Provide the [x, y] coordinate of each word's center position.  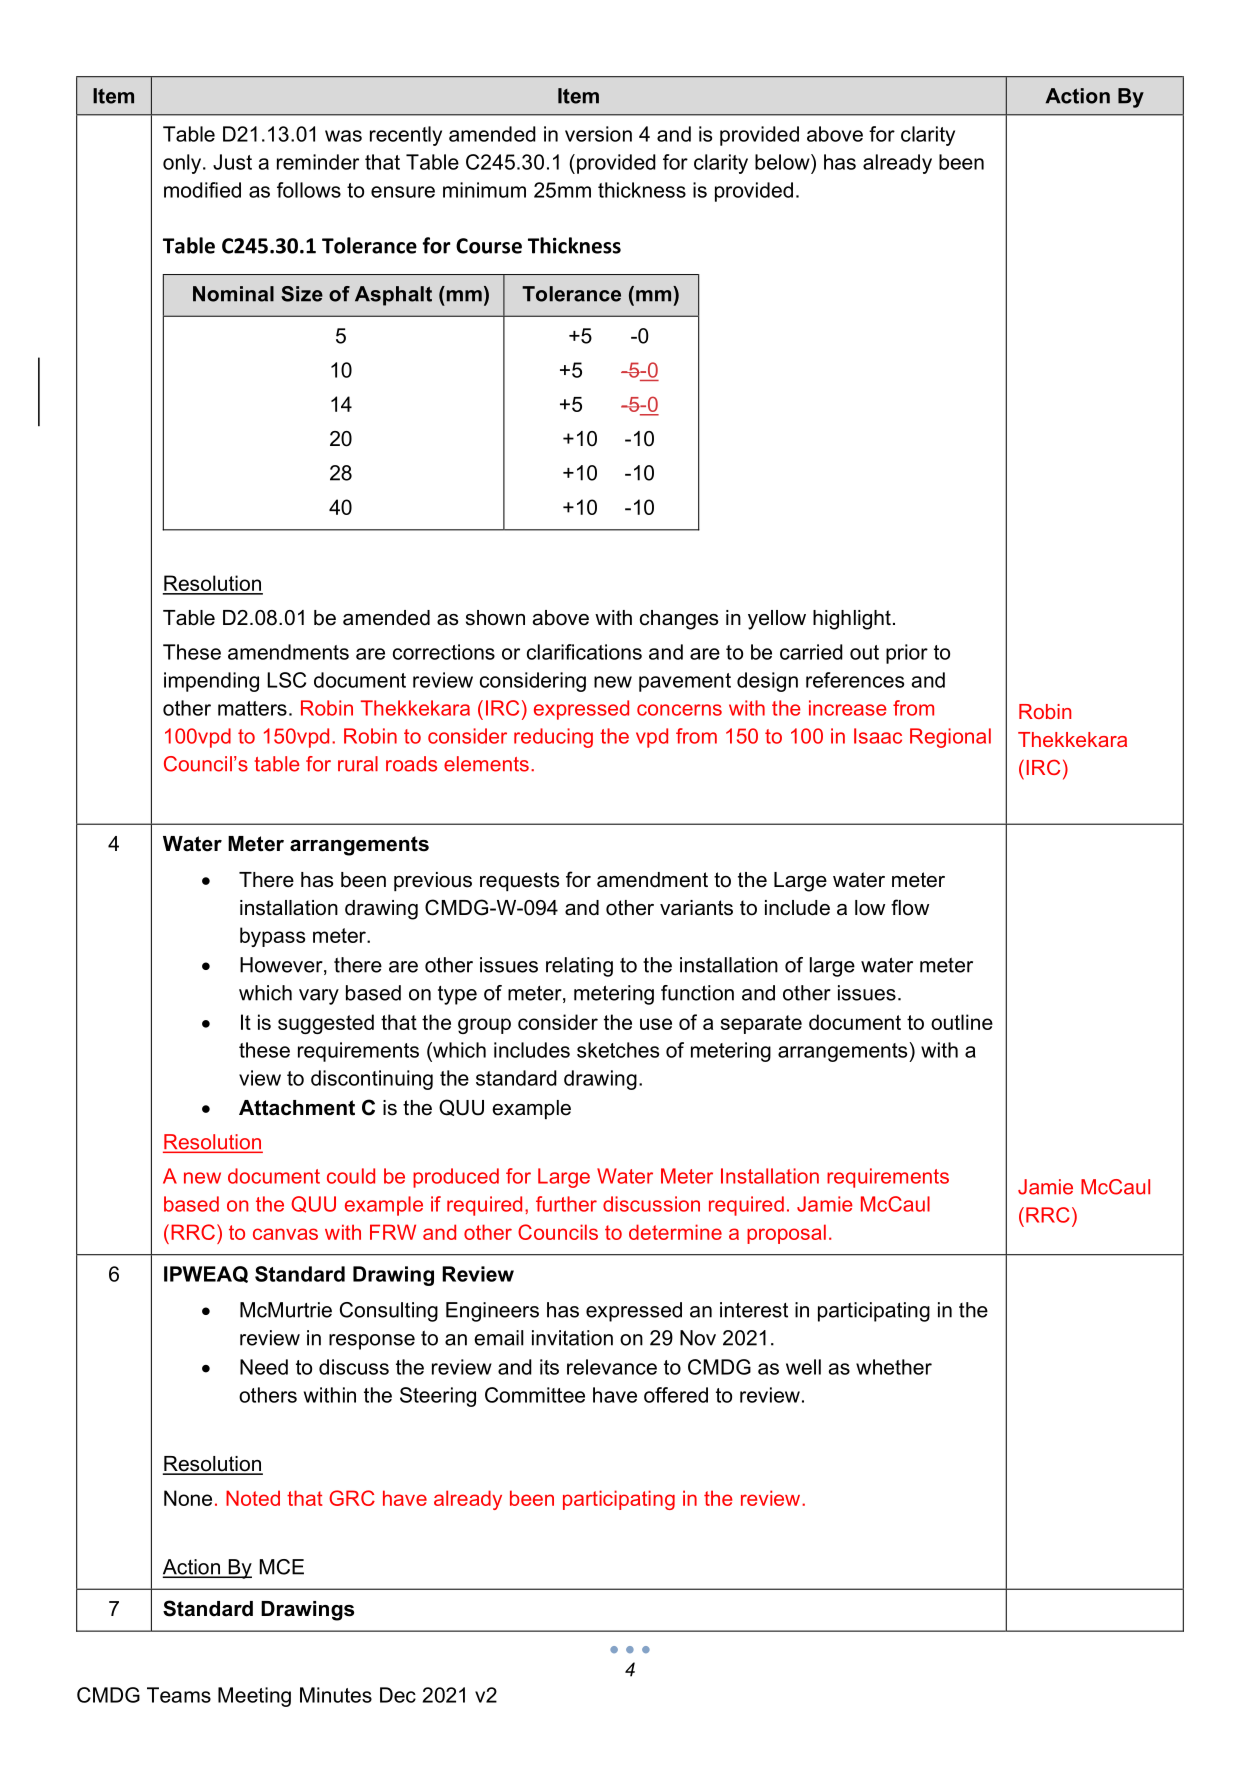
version [598, 134]
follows [309, 190]
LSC [286, 680]
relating [579, 967]
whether [894, 1367]
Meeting [254, 1697]
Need [264, 1367]
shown [495, 618]
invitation [572, 1338]
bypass [272, 937]
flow [910, 907]
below [783, 162]
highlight [852, 620]
